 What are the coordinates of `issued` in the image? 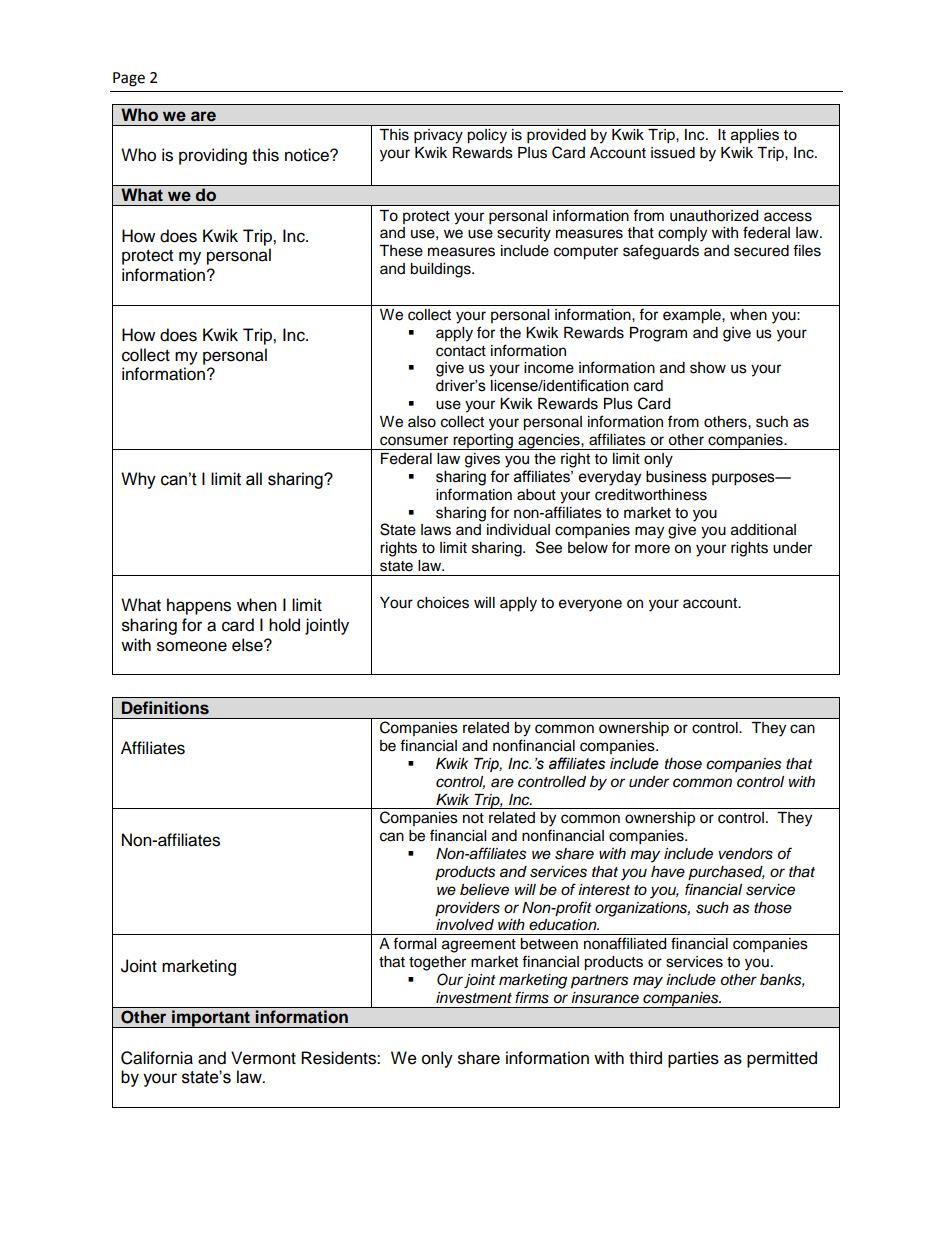 It's located at (673, 153).
